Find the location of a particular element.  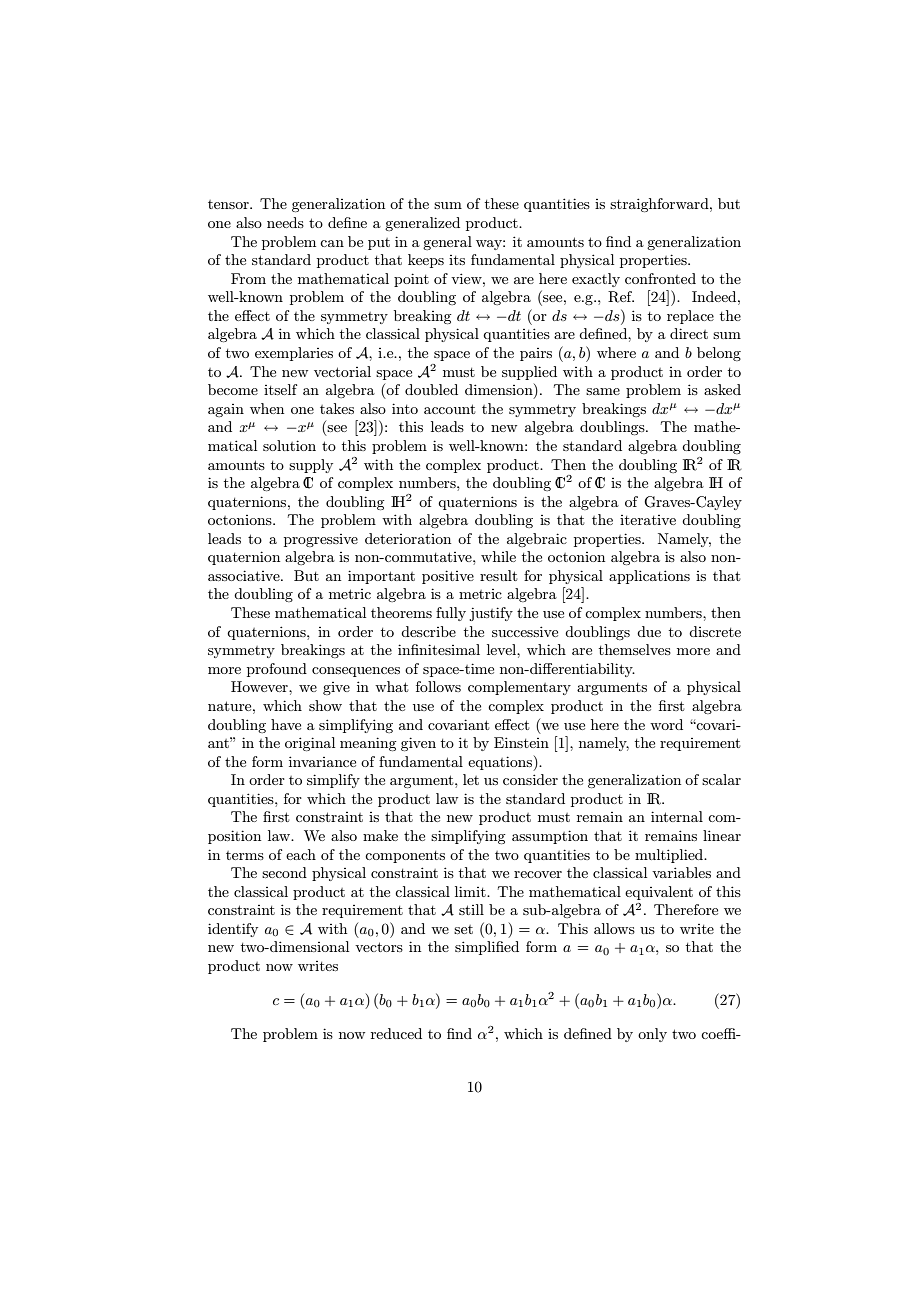

let is located at coordinates (471, 779).
